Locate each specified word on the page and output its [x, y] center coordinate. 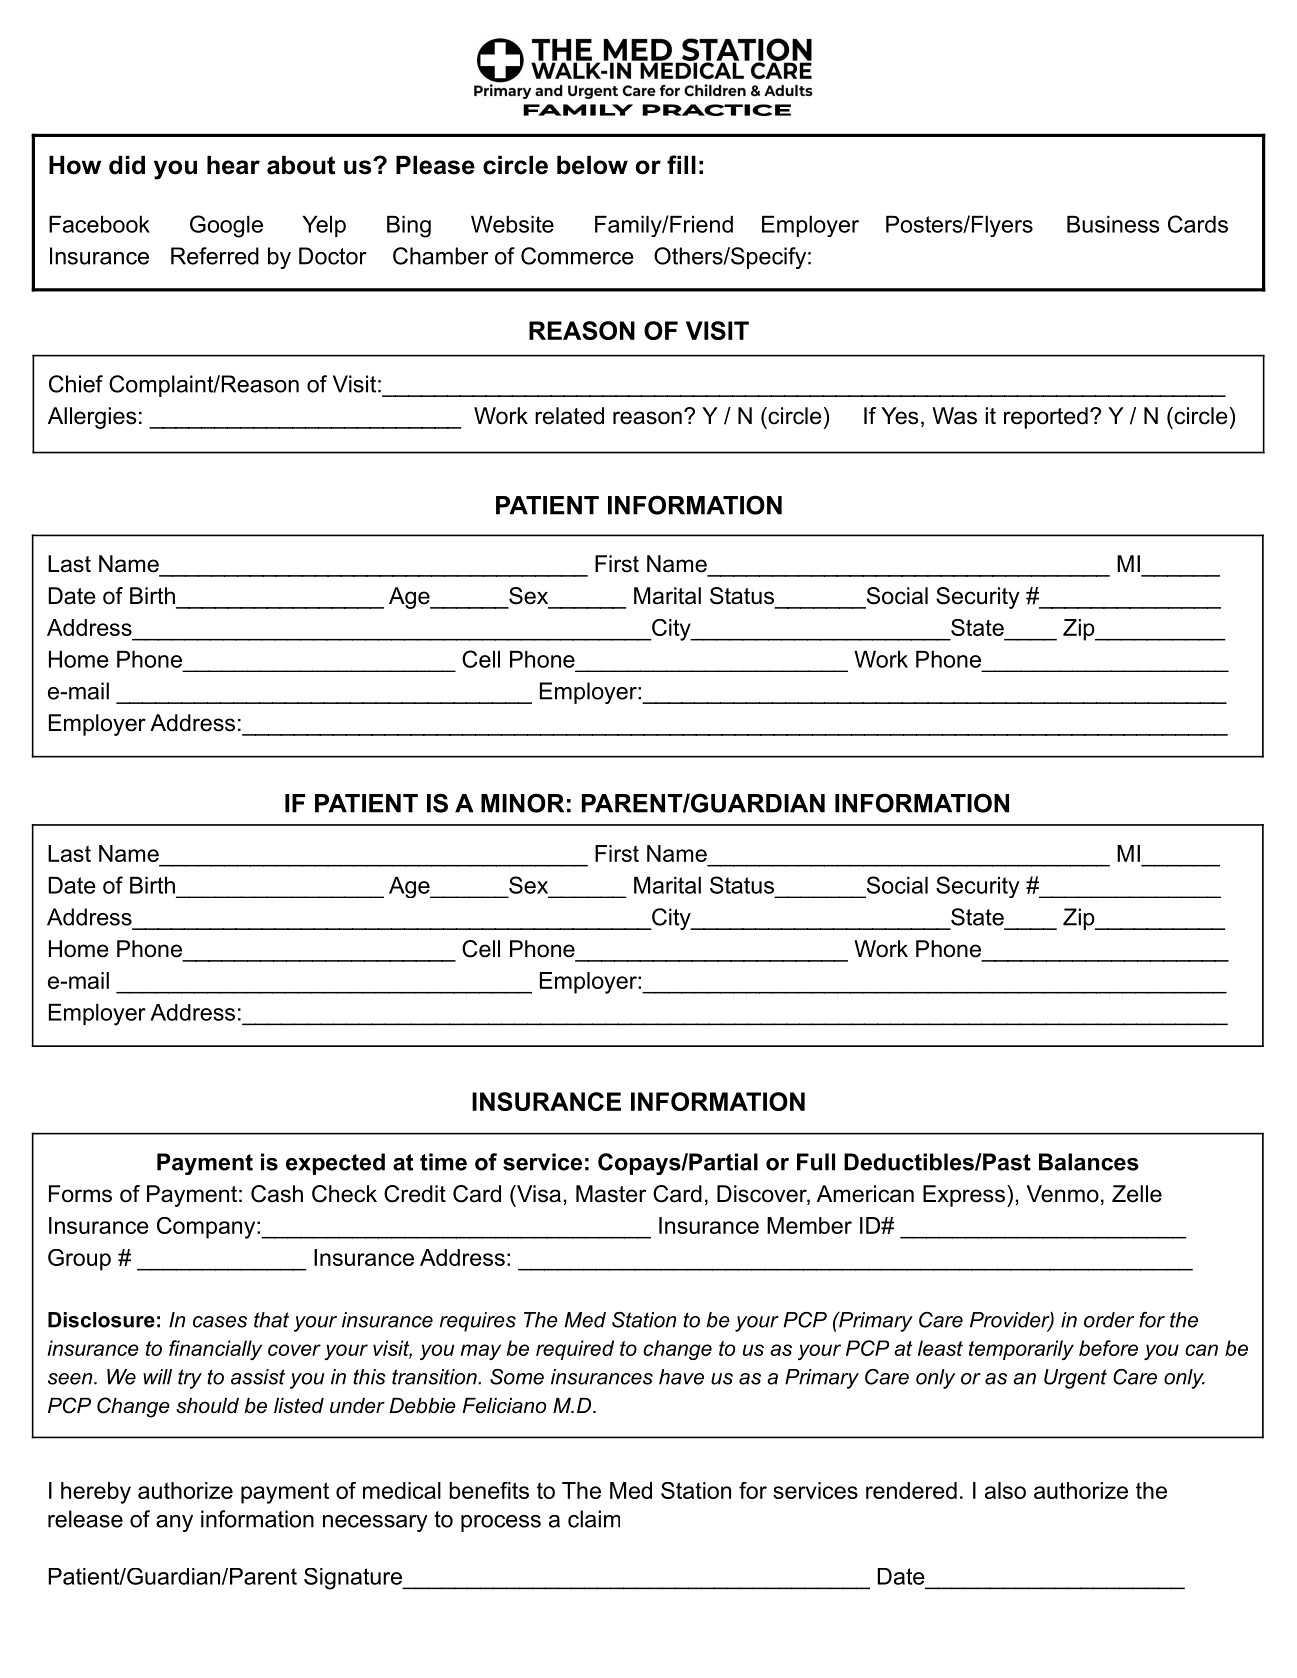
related [569, 416]
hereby [96, 1493]
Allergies [92, 418]
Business [1113, 224]
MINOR [522, 803]
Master [611, 1194]
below [592, 165]
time [443, 1162]
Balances [1089, 1162]
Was [954, 416]
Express [964, 1196]
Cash [277, 1194]
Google [226, 226]
